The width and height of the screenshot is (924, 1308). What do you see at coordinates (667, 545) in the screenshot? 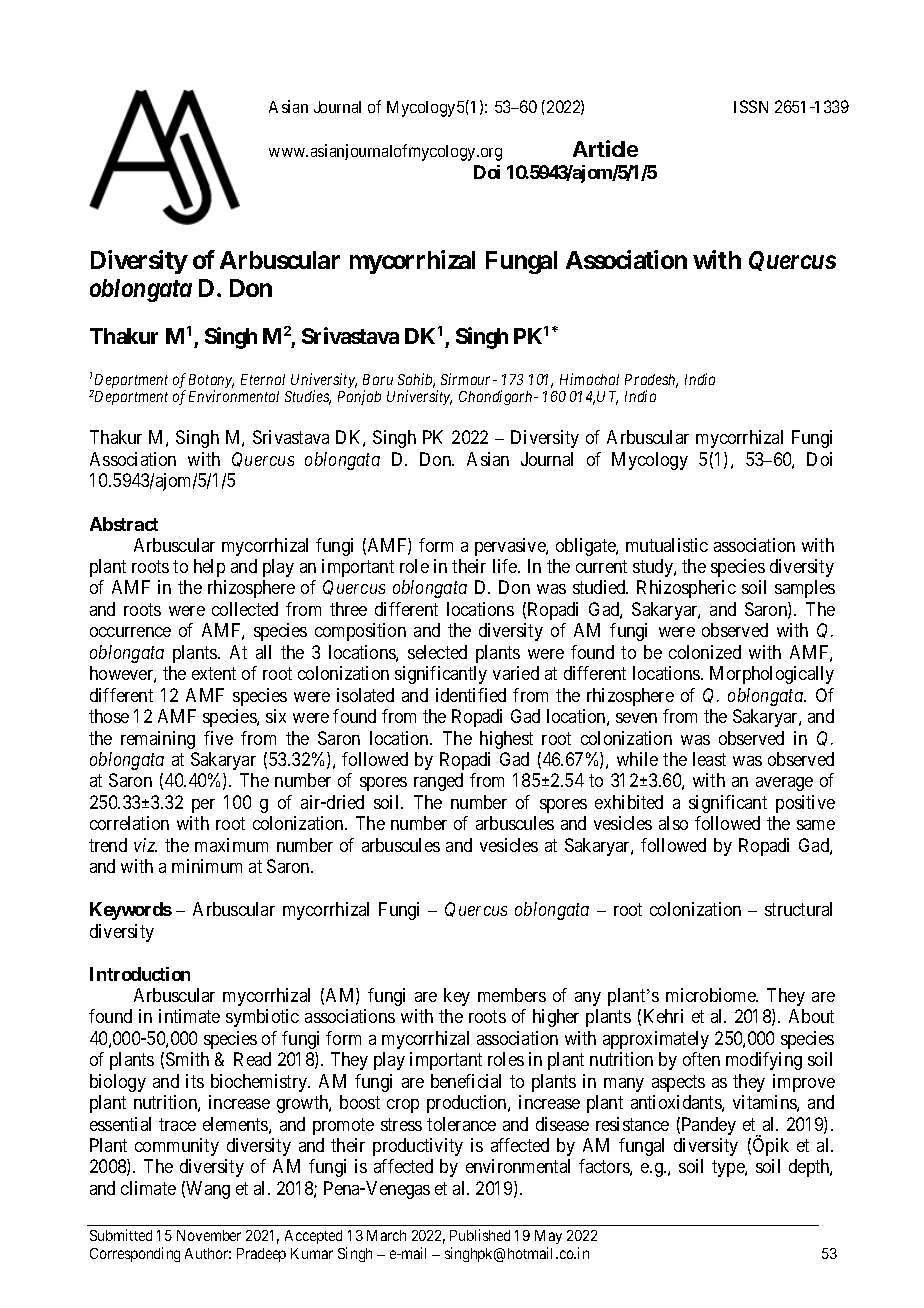
I see `mutualistic` at bounding box center [667, 545].
